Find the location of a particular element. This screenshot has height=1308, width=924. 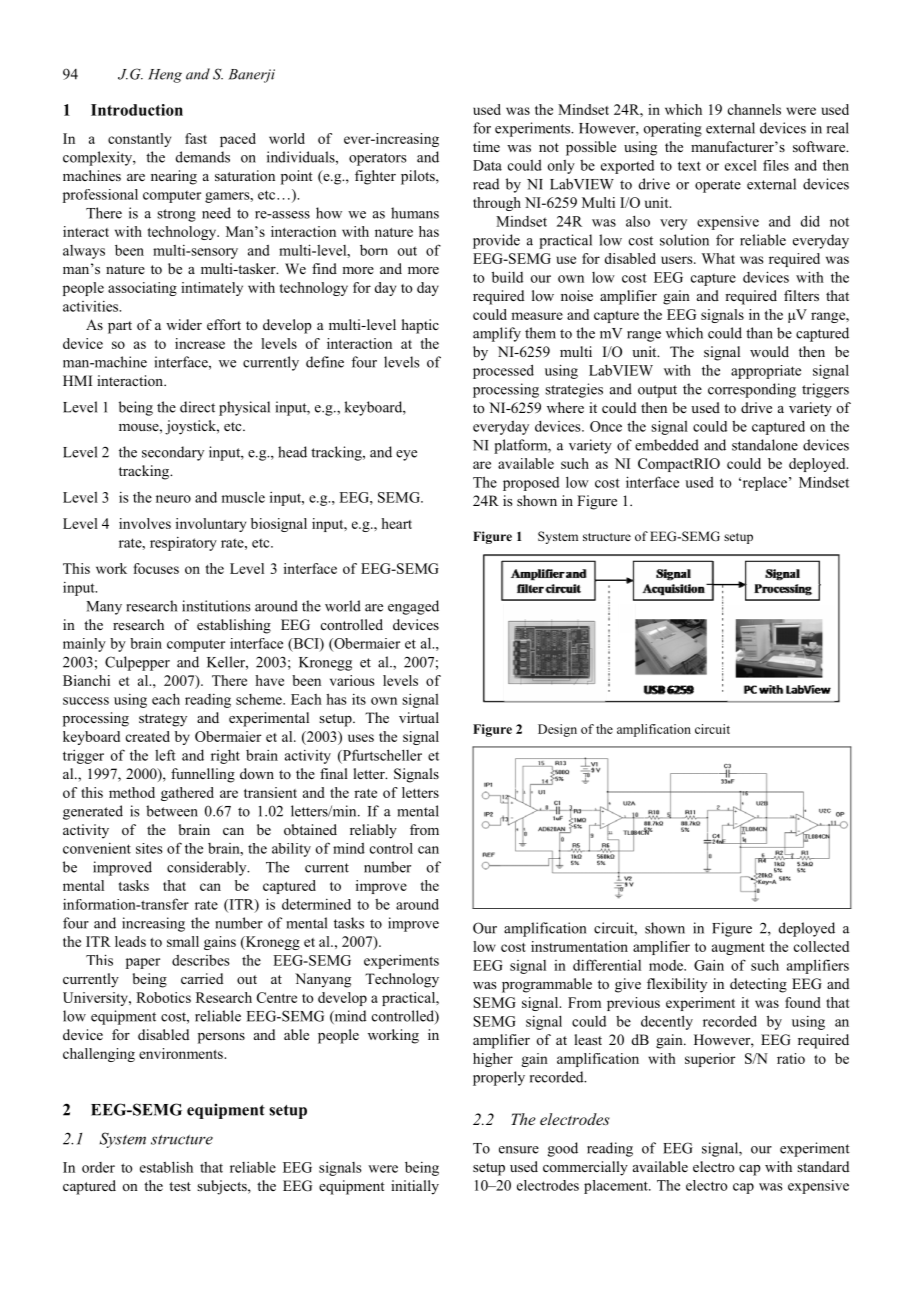

test is located at coordinates (180, 1186).
